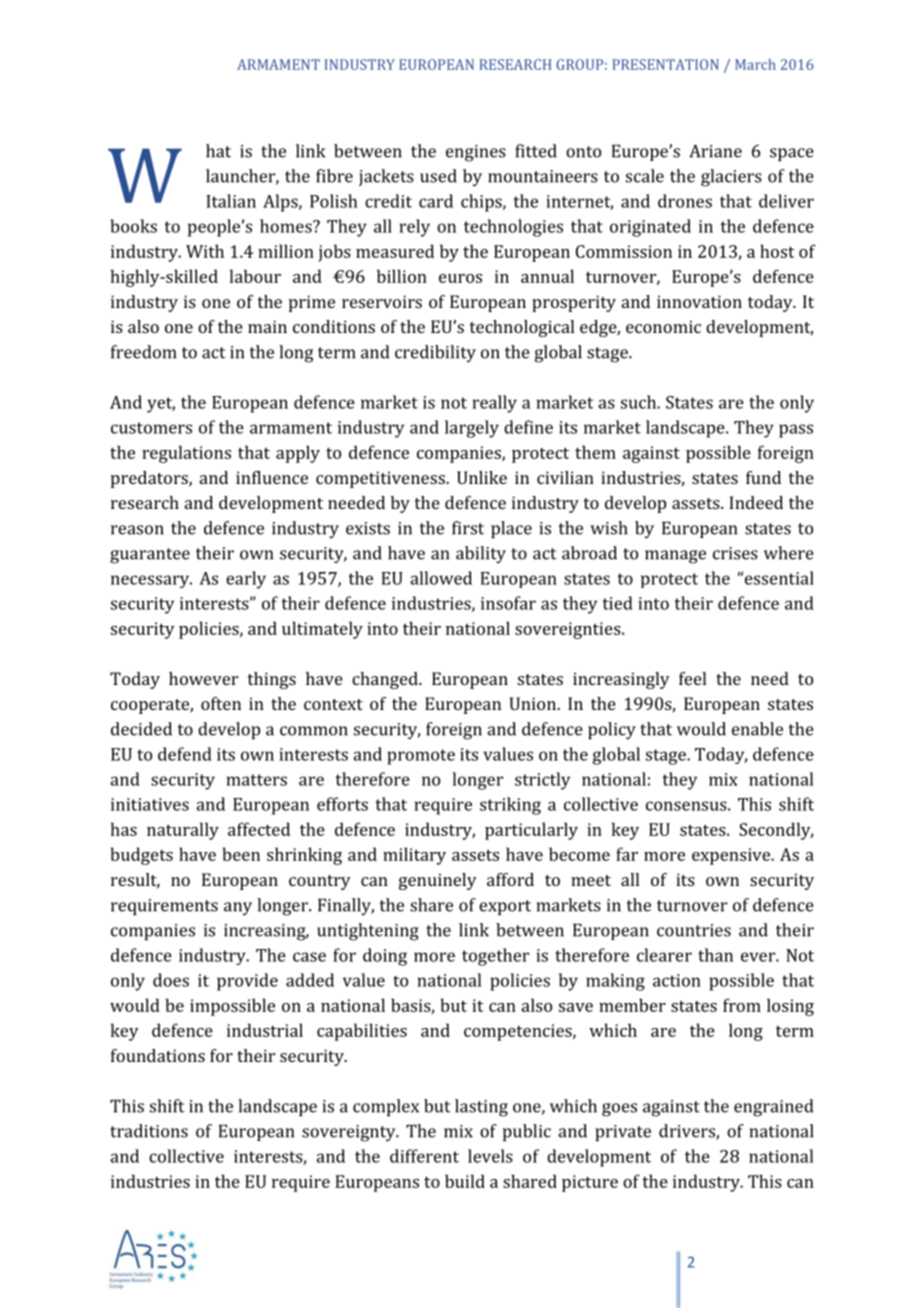 This screenshot has width=924, height=1308. Describe the element at coordinates (699, 301) in the screenshot. I see `innovation` at that location.
